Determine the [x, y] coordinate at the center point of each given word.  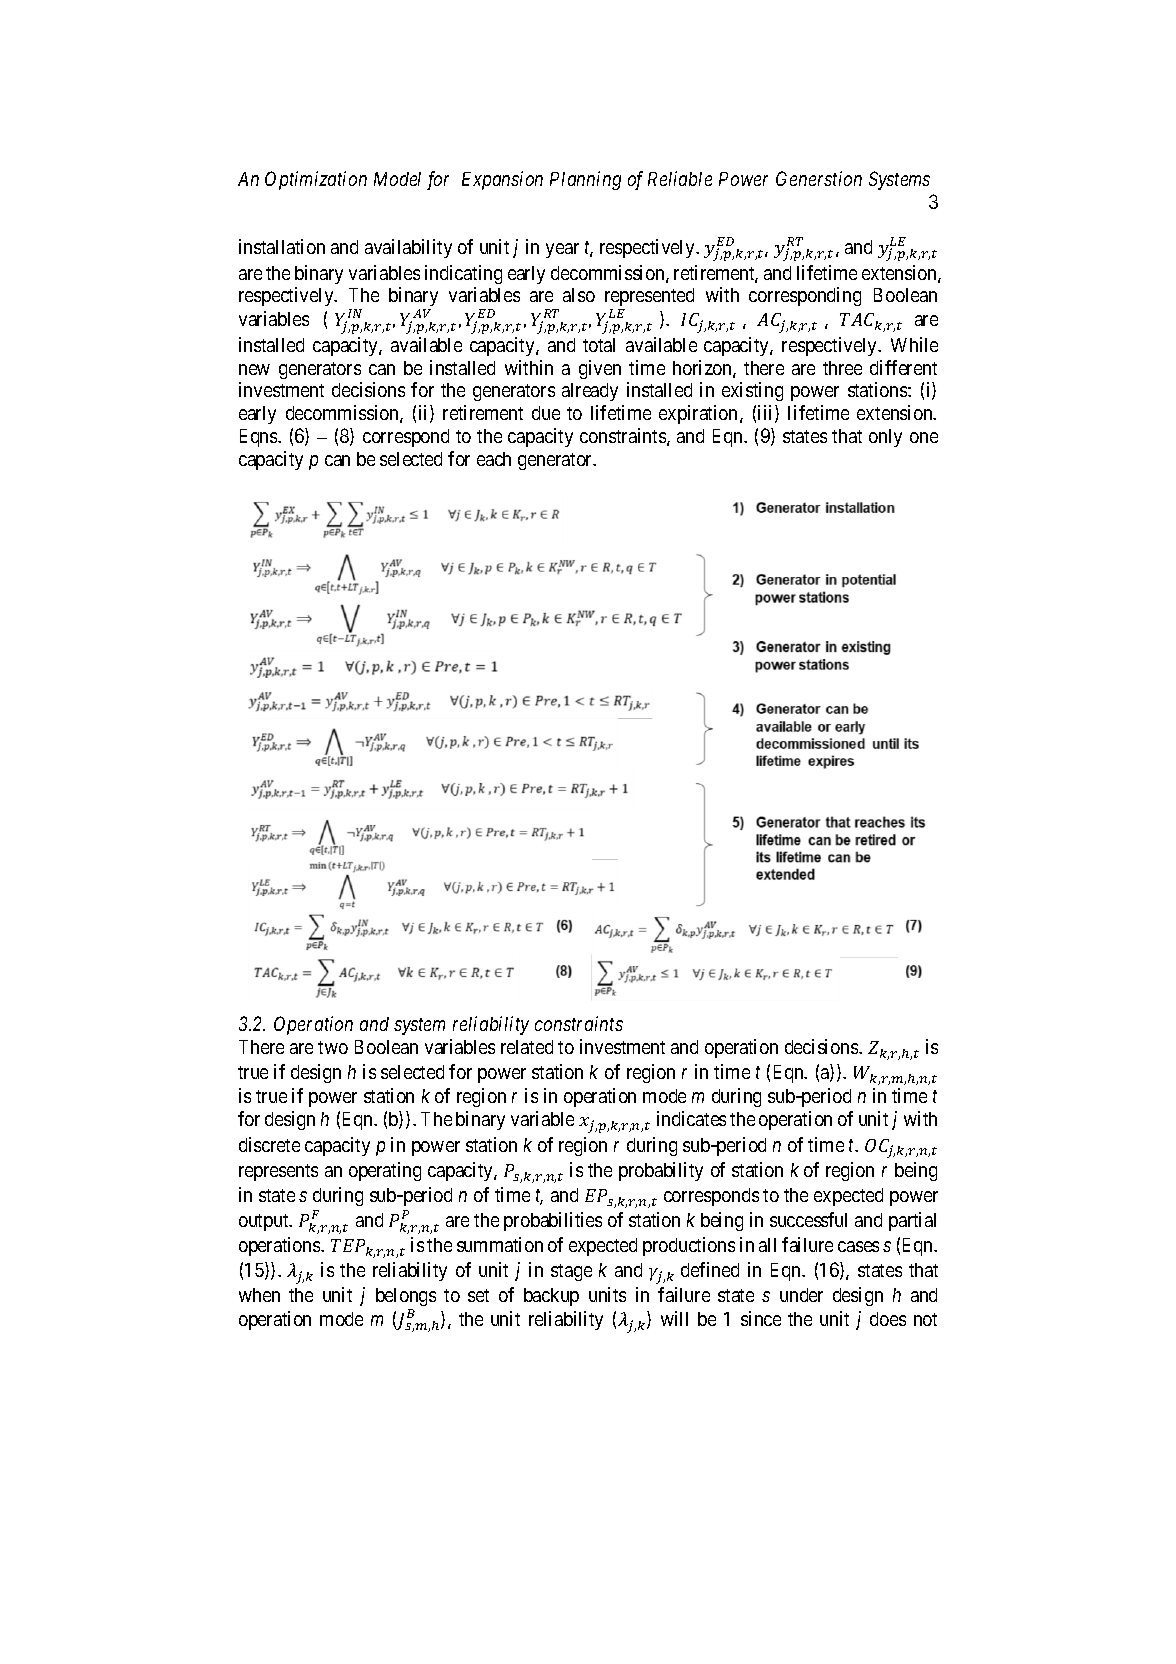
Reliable [680, 178]
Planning [585, 180]
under [801, 1295]
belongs [406, 1297]
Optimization [316, 180]
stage [571, 1272]
